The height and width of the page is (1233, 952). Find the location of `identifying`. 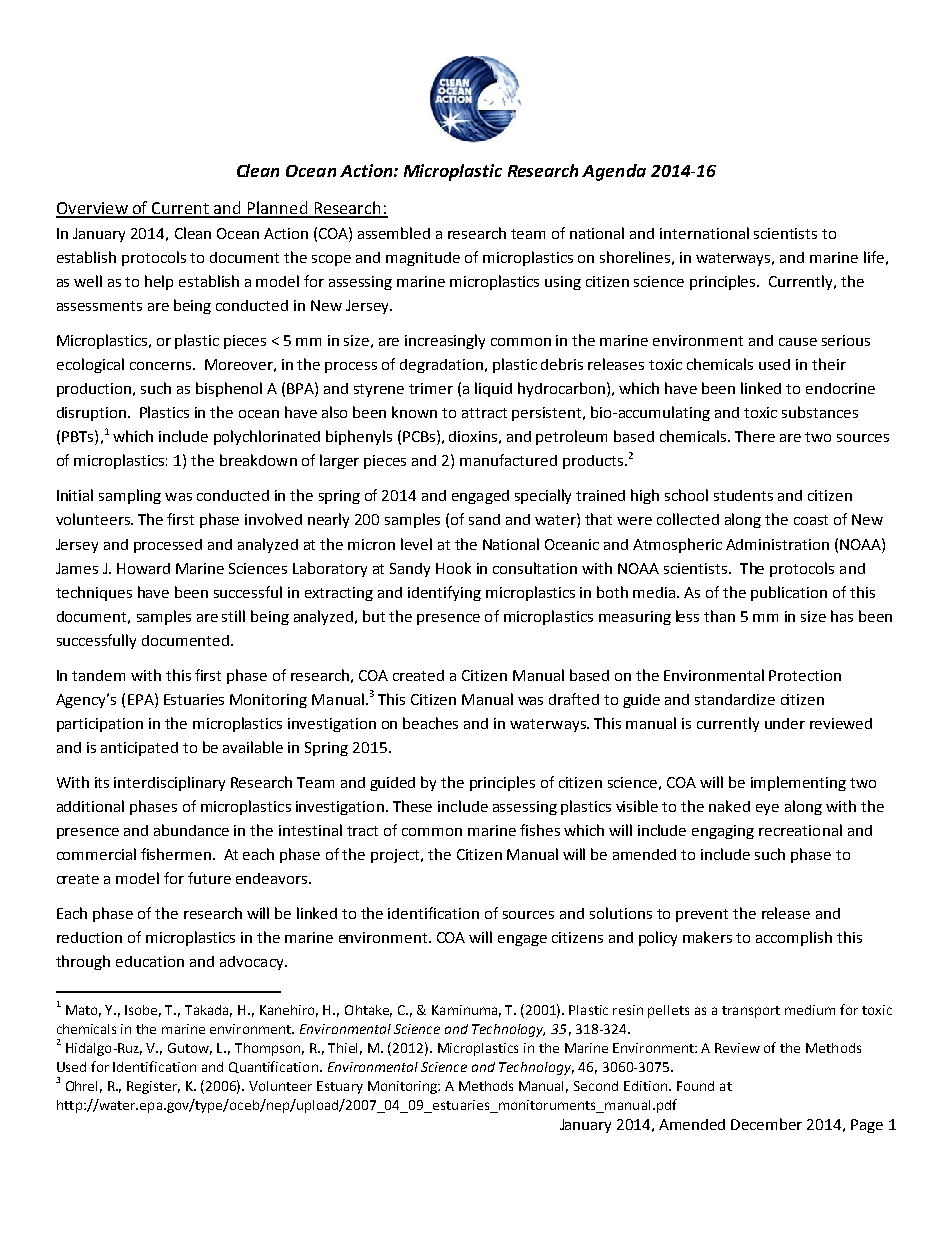

identifying is located at coordinates (444, 593).
